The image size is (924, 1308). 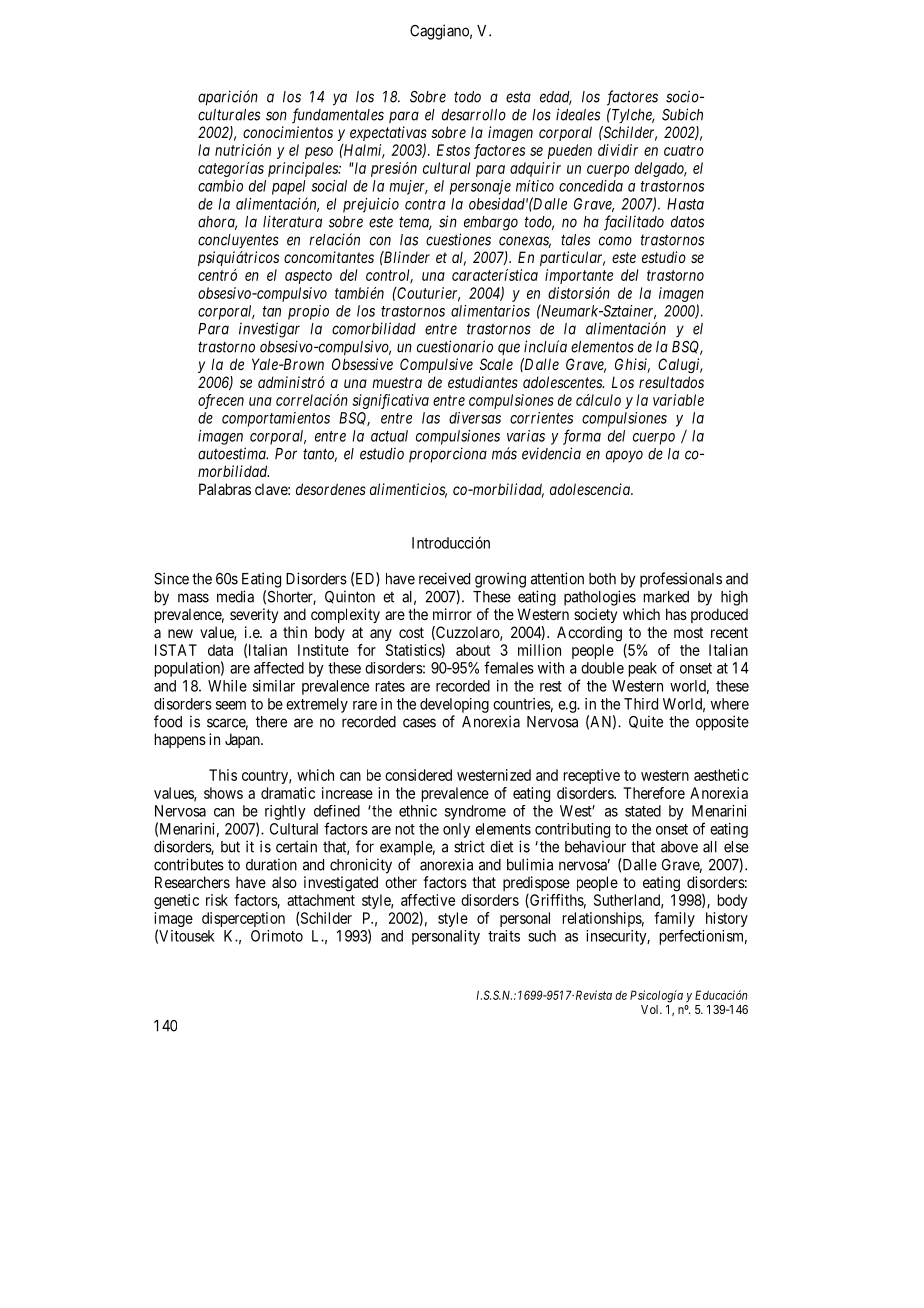 What do you see at coordinates (436, 365) in the document?
I see `Compulsive` at bounding box center [436, 365].
